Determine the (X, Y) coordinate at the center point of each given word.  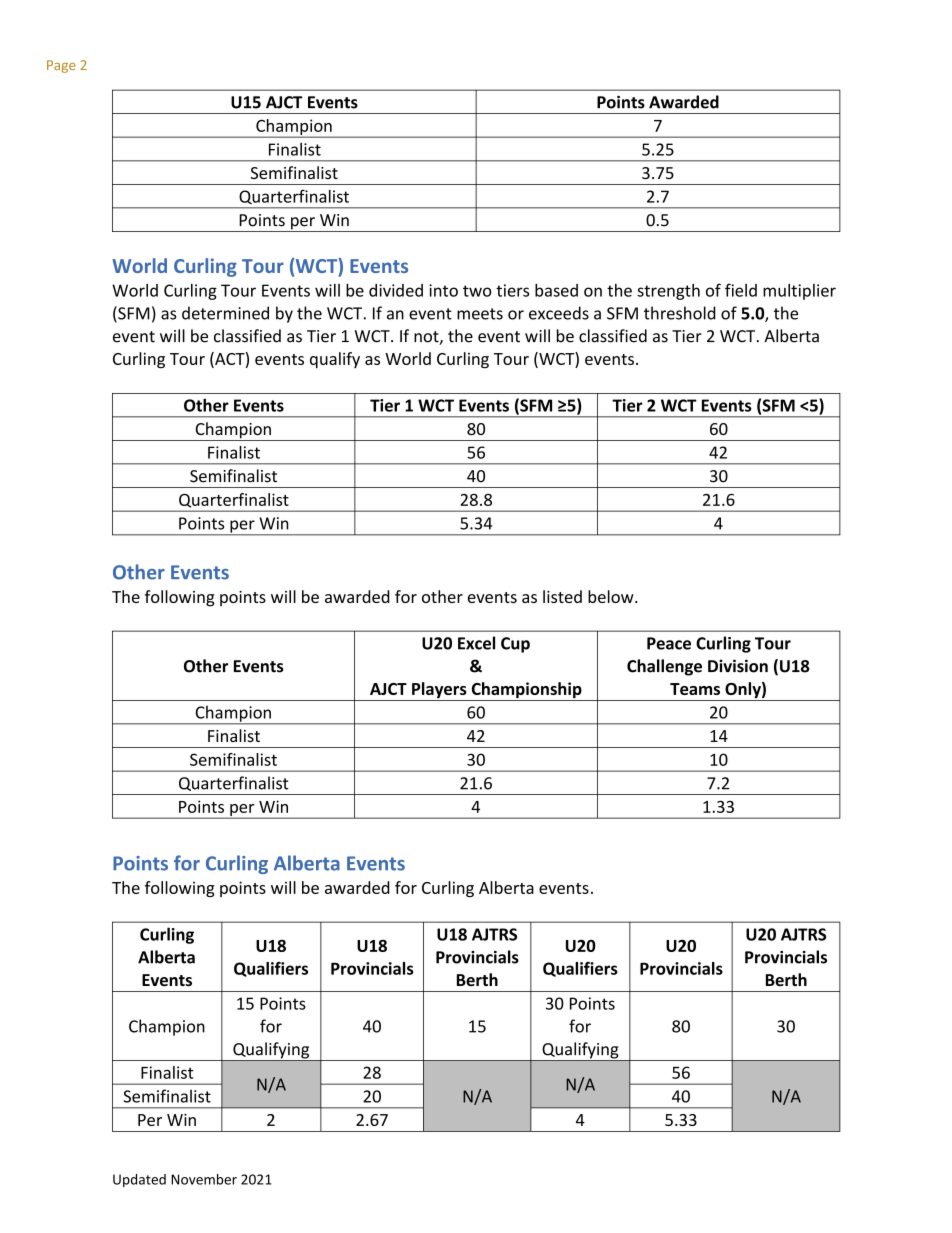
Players (439, 691)
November (204, 1179)
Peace (669, 643)
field (741, 290)
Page (61, 66)
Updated (139, 1180)
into (443, 290)
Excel (476, 643)
